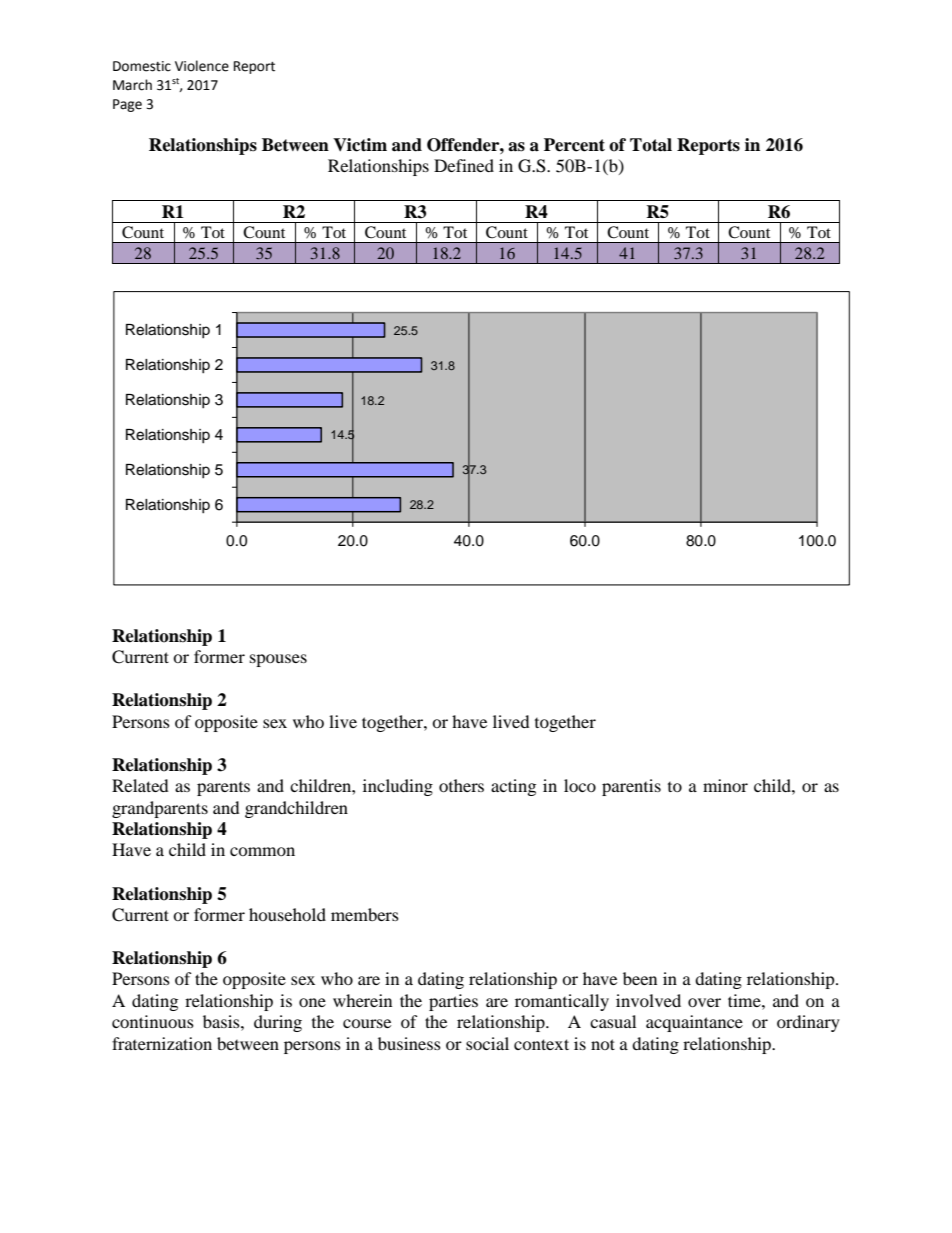 This screenshot has width=952, height=1233. I want to click on others, so click(461, 785).
